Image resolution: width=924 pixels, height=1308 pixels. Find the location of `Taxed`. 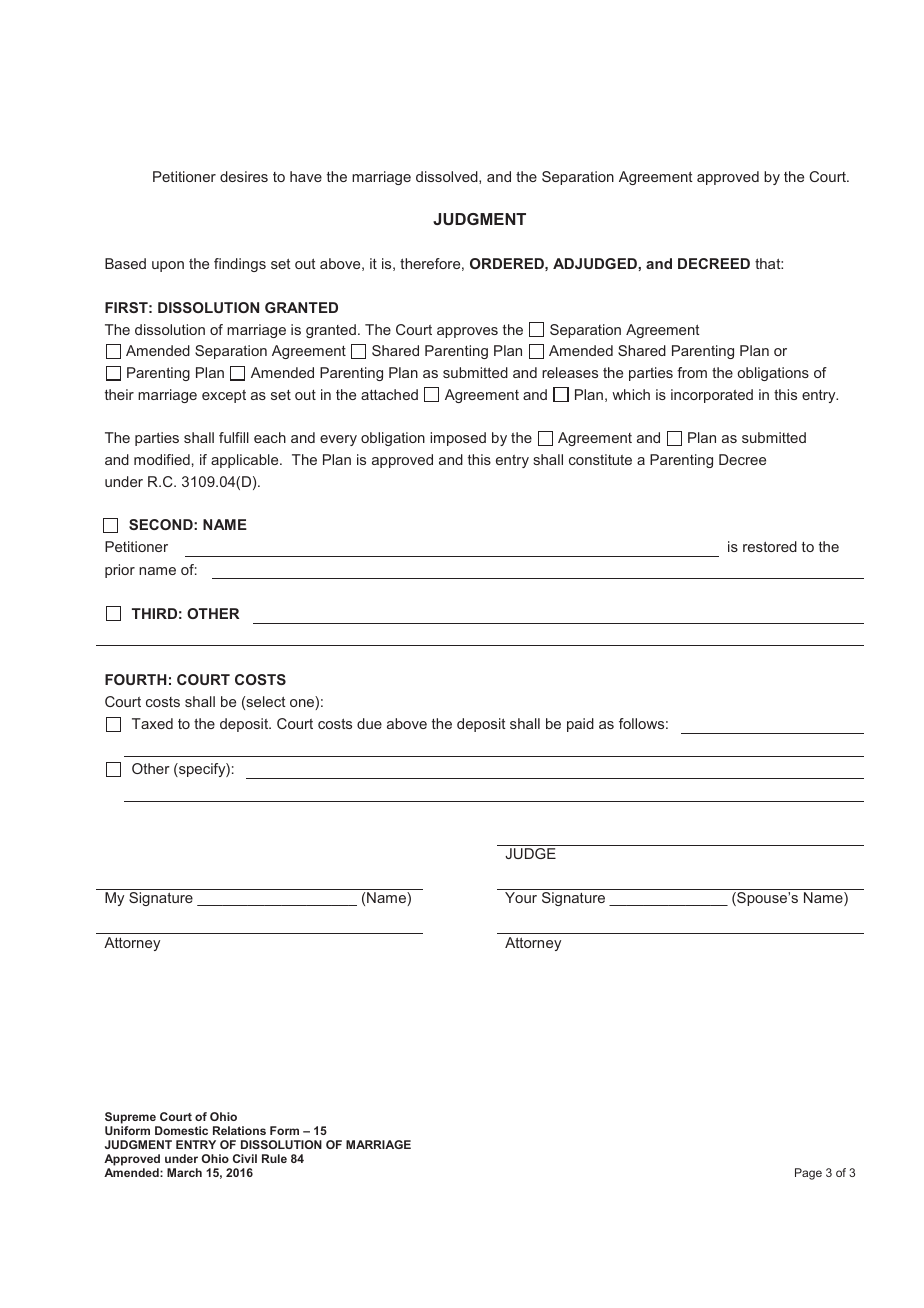

Taxed is located at coordinates (152, 723).
